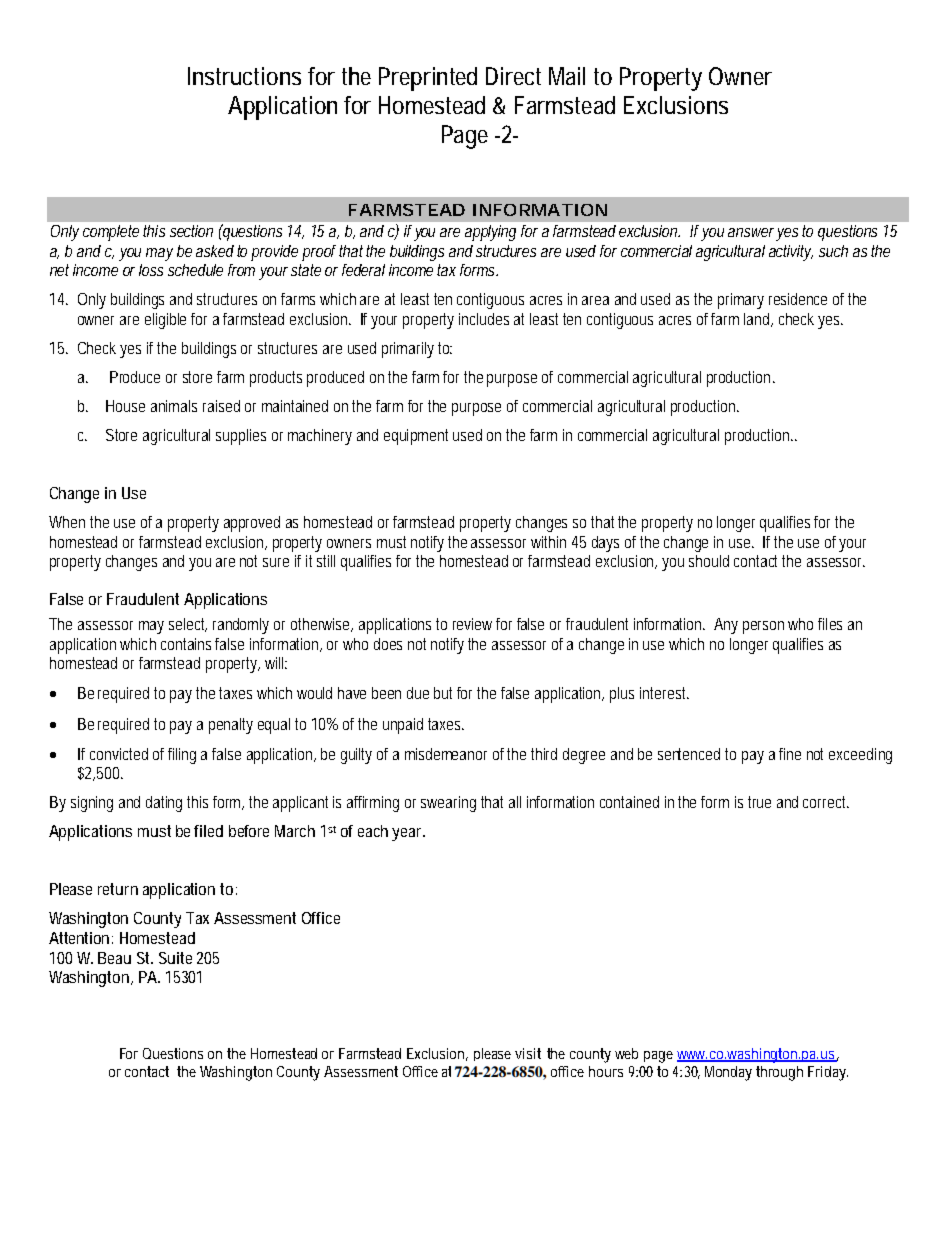 The width and height of the page is (952, 1233). I want to click on includes, so click(484, 319).
